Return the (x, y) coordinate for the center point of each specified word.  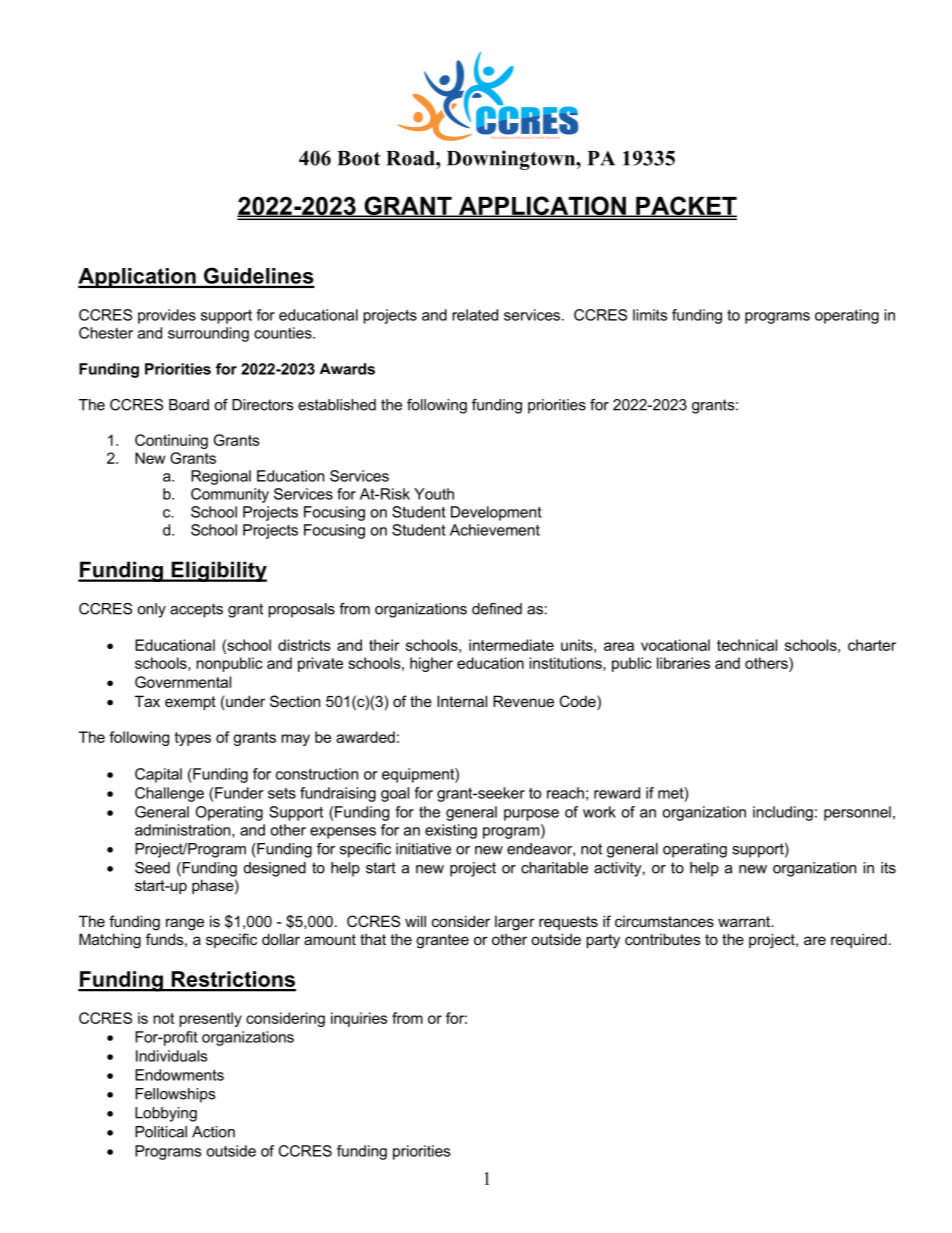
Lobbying (166, 1114)
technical (747, 645)
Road (411, 158)
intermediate (511, 645)
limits (650, 315)
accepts (196, 610)
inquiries (359, 1019)
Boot (358, 158)
